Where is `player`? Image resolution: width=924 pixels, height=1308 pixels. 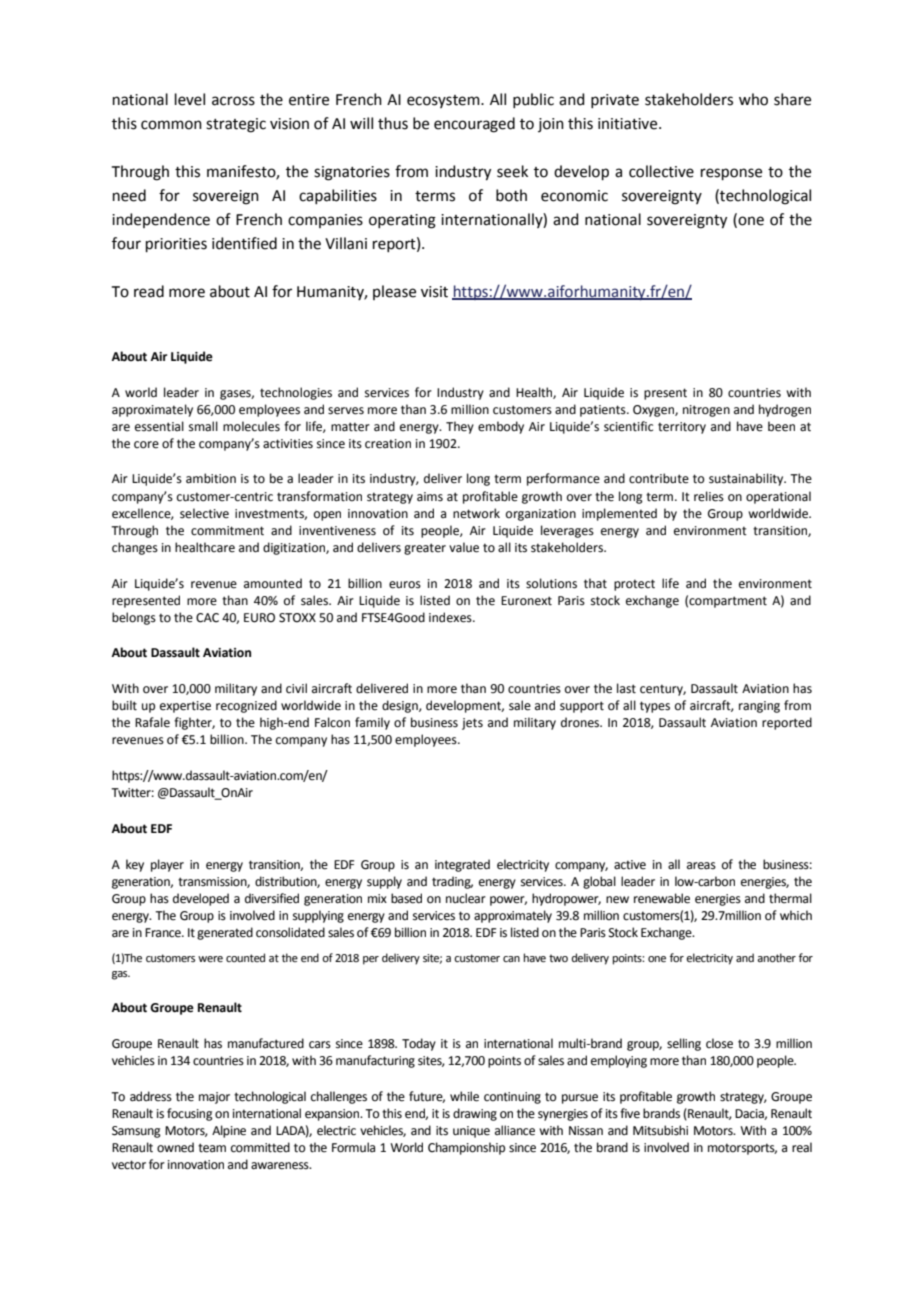 player is located at coordinates (167, 865).
